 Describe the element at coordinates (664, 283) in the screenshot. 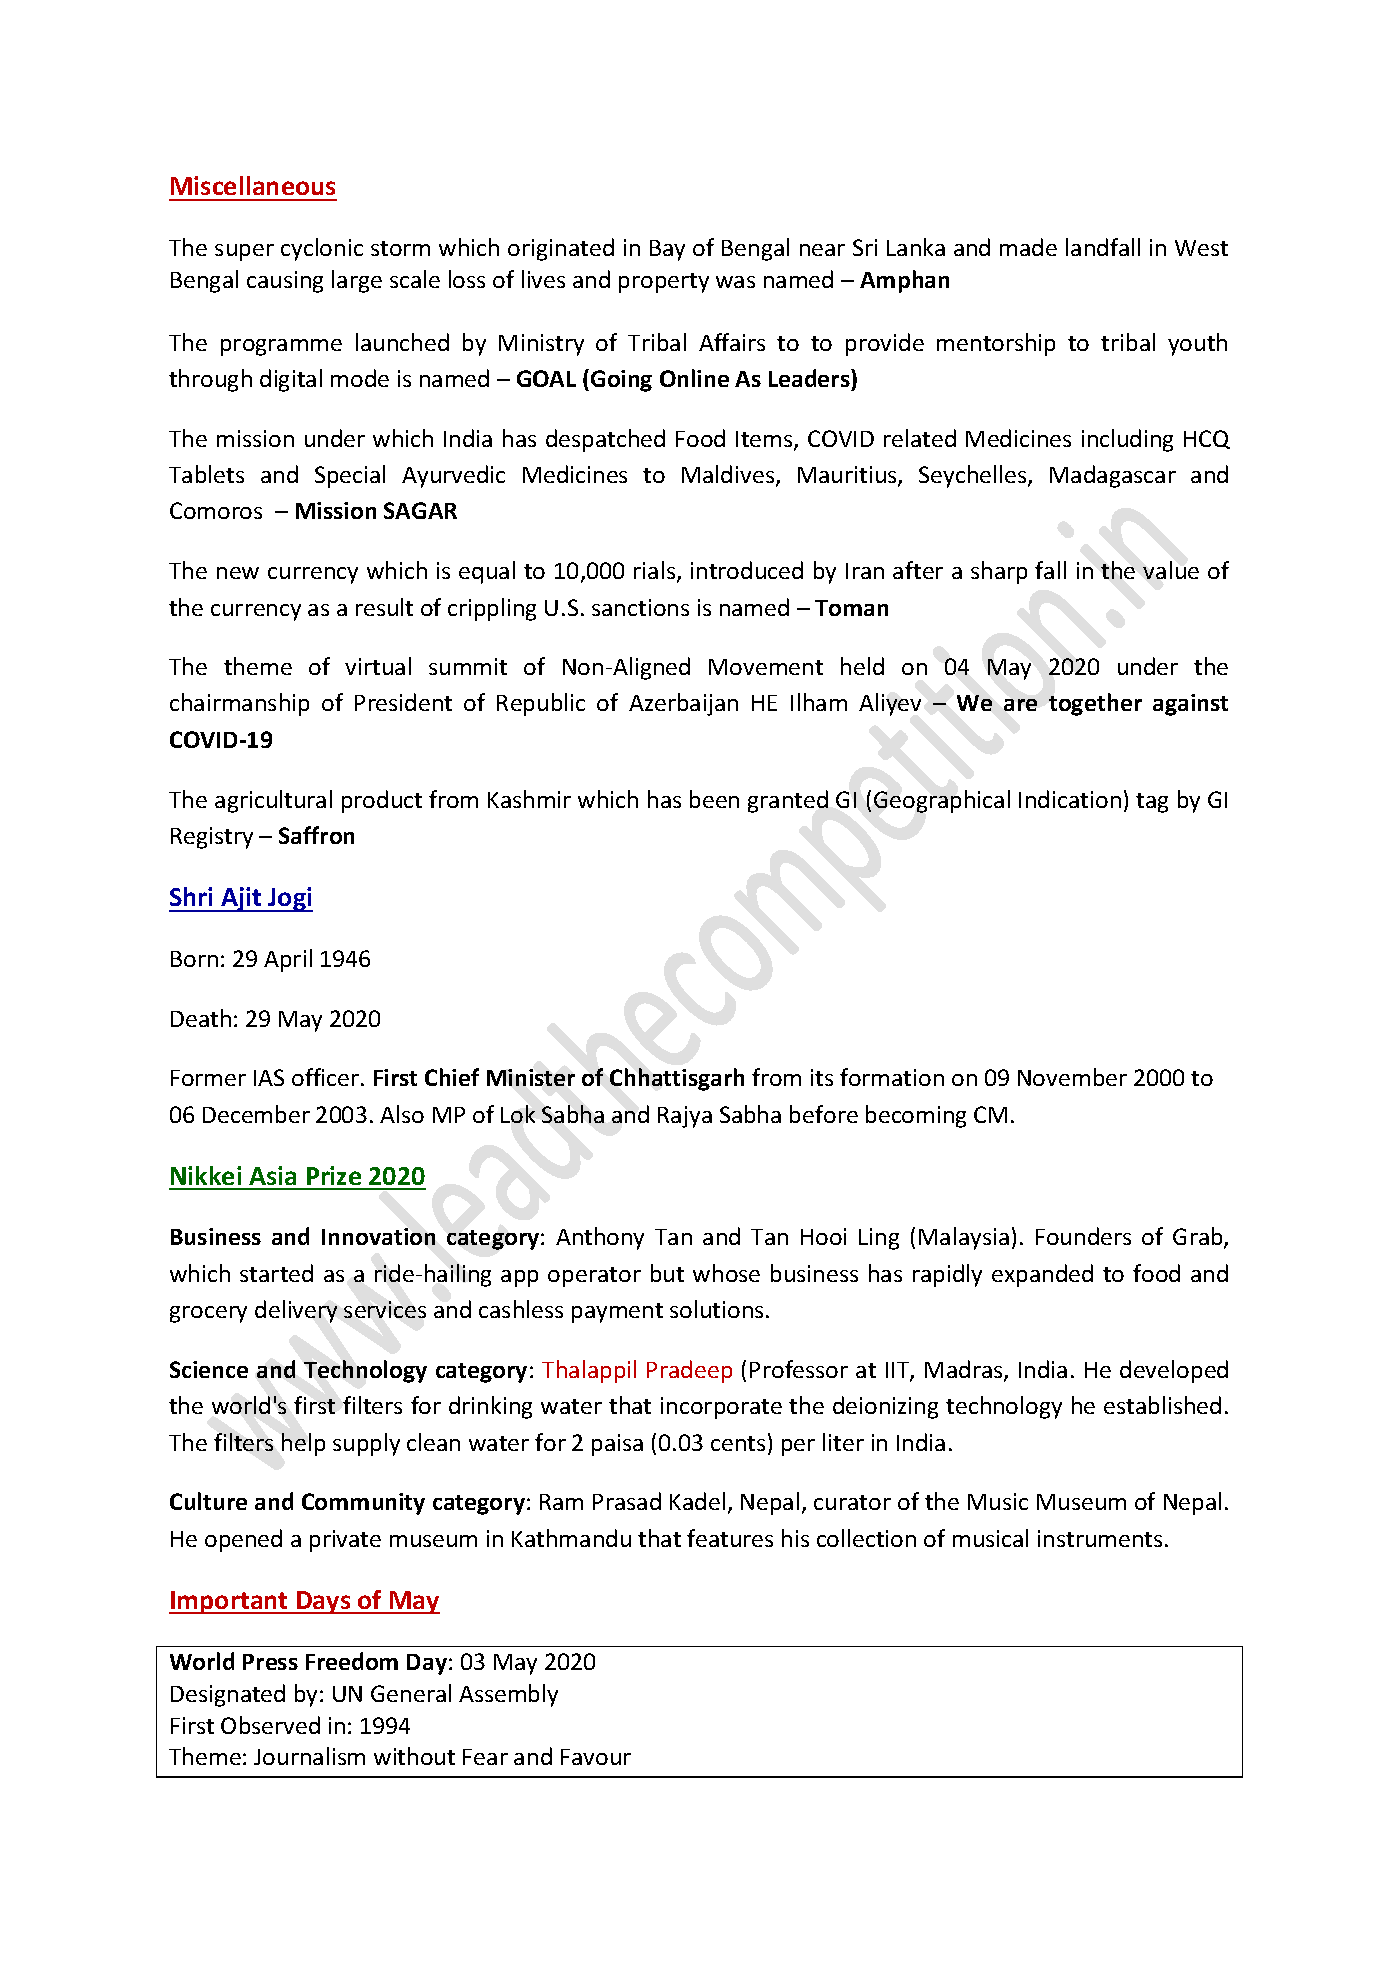

I see `property` at that location.
